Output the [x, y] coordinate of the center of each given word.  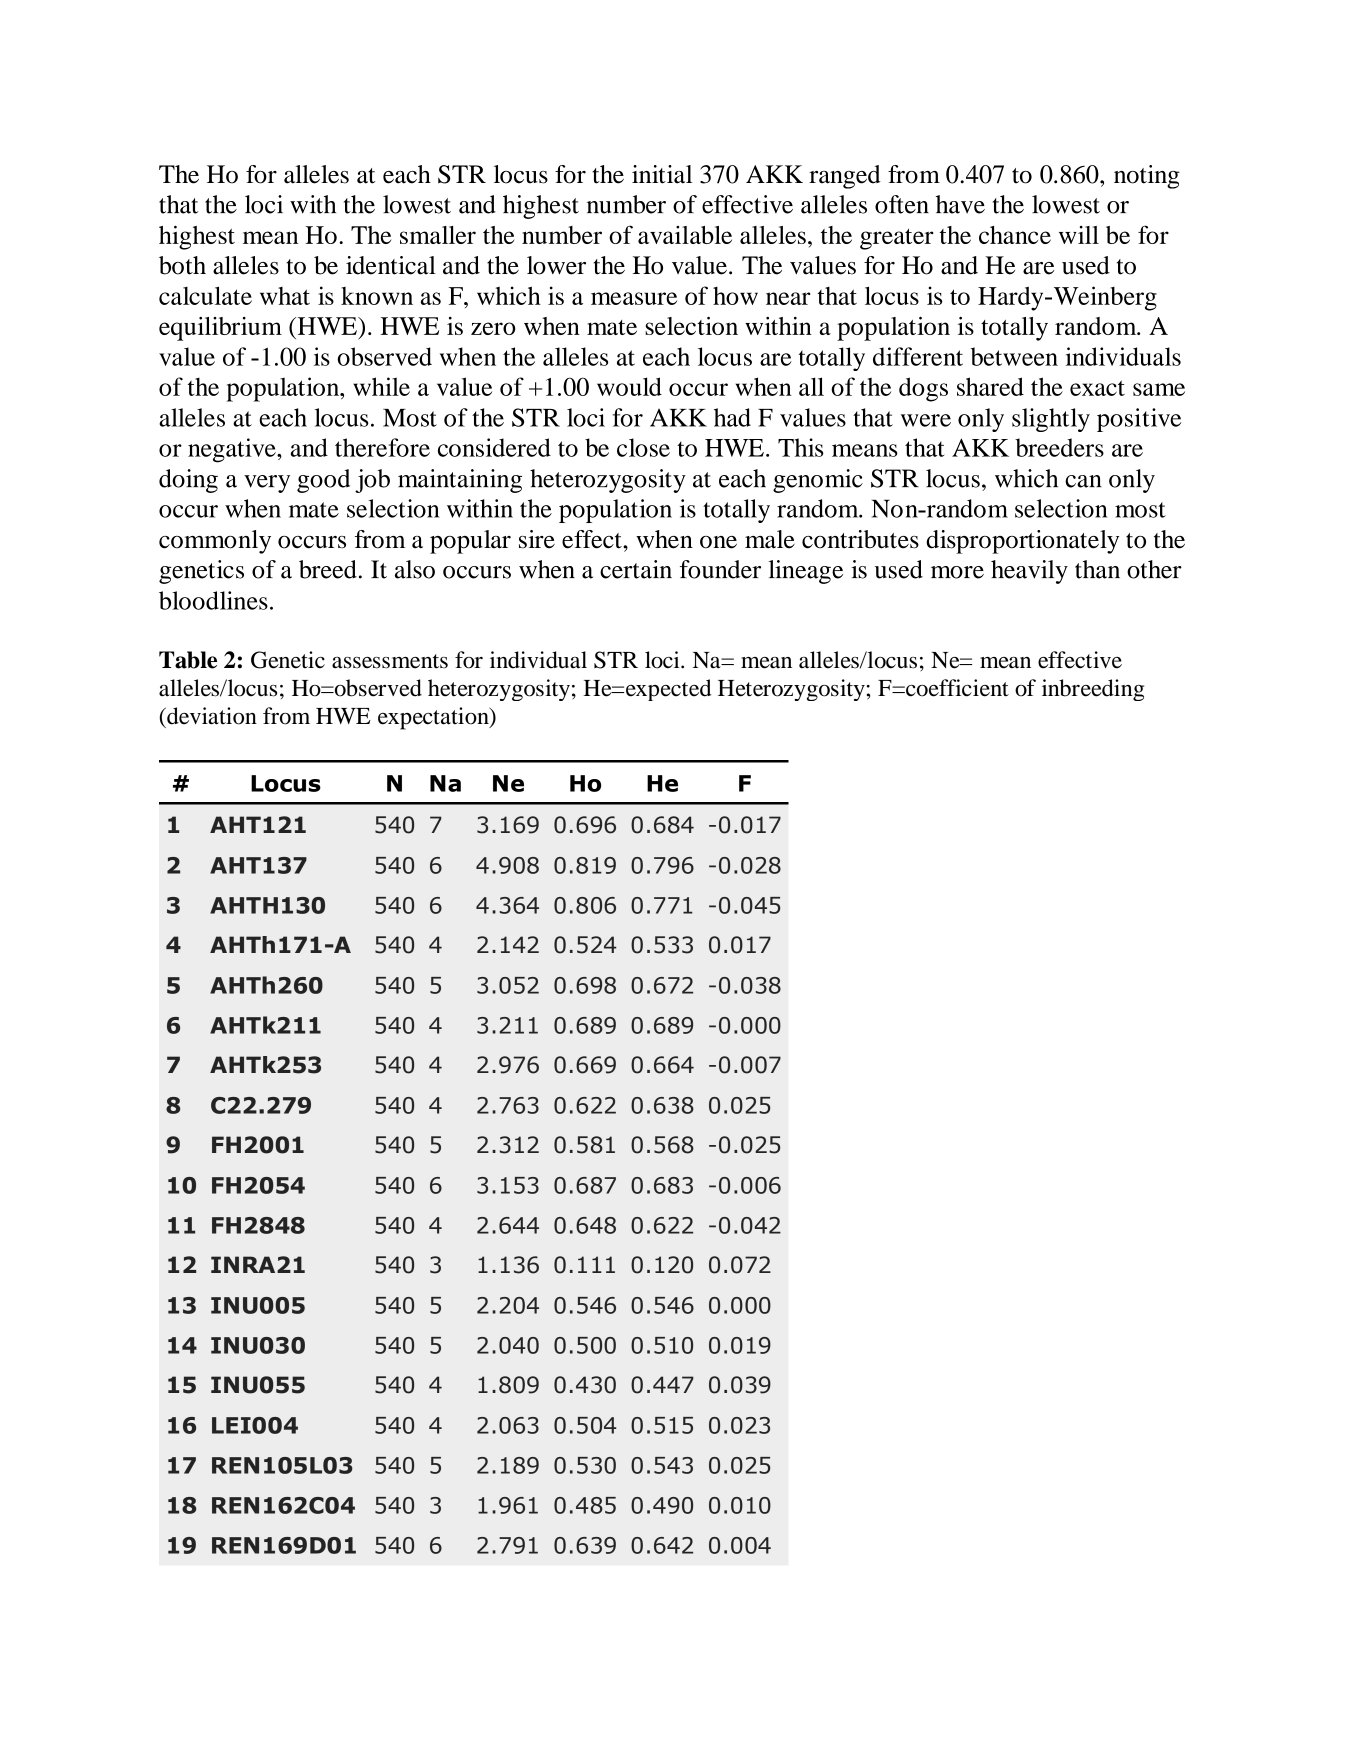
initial [662, 174]
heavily [1029, 572]
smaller [438, 235]
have [960, 204]
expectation [434, 718]
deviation [211, 716]
